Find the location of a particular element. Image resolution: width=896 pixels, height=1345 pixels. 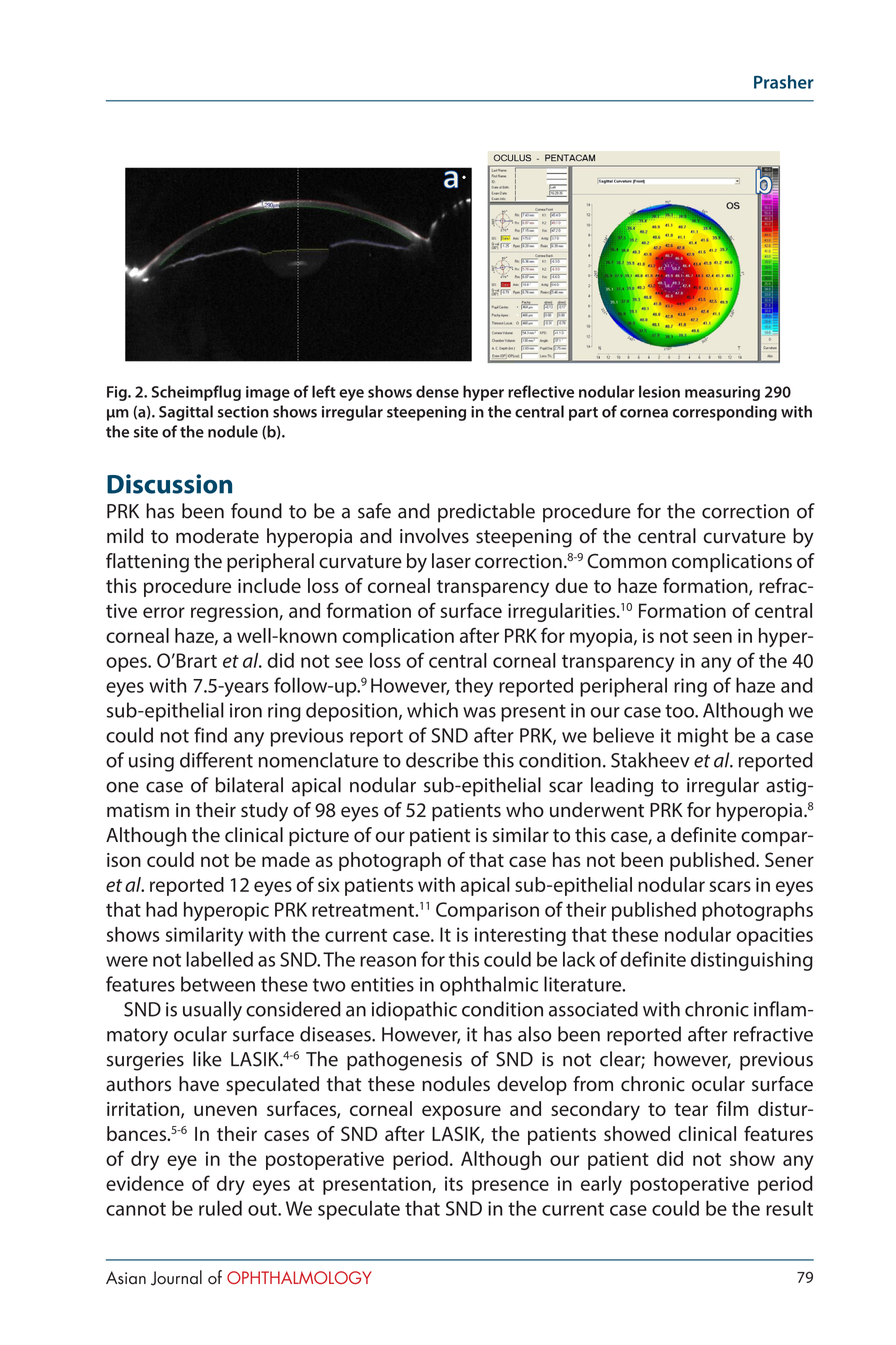

different is located at coordinates (216, 760).
